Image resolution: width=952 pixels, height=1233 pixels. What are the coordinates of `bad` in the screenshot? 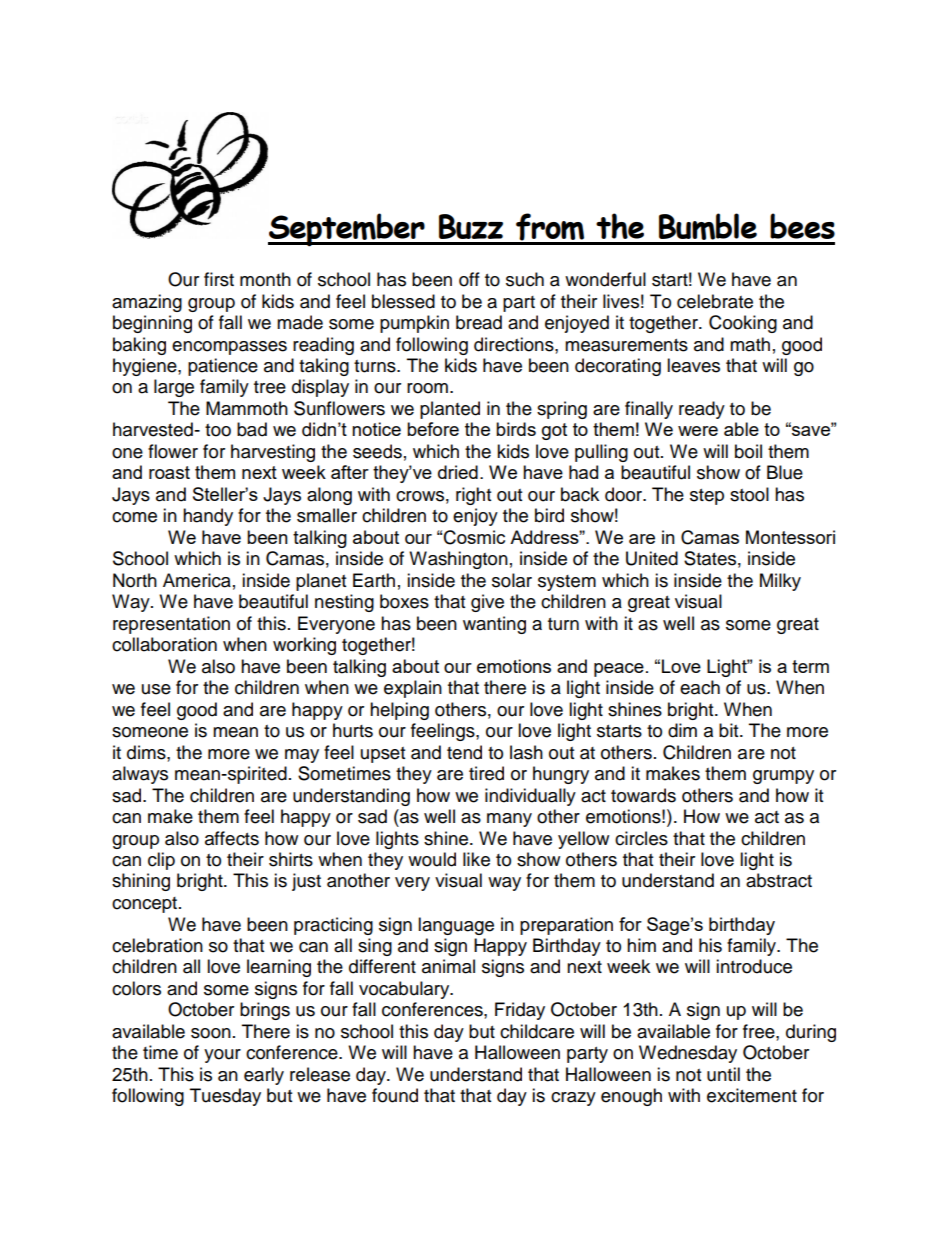 It's located at (252, 429).
